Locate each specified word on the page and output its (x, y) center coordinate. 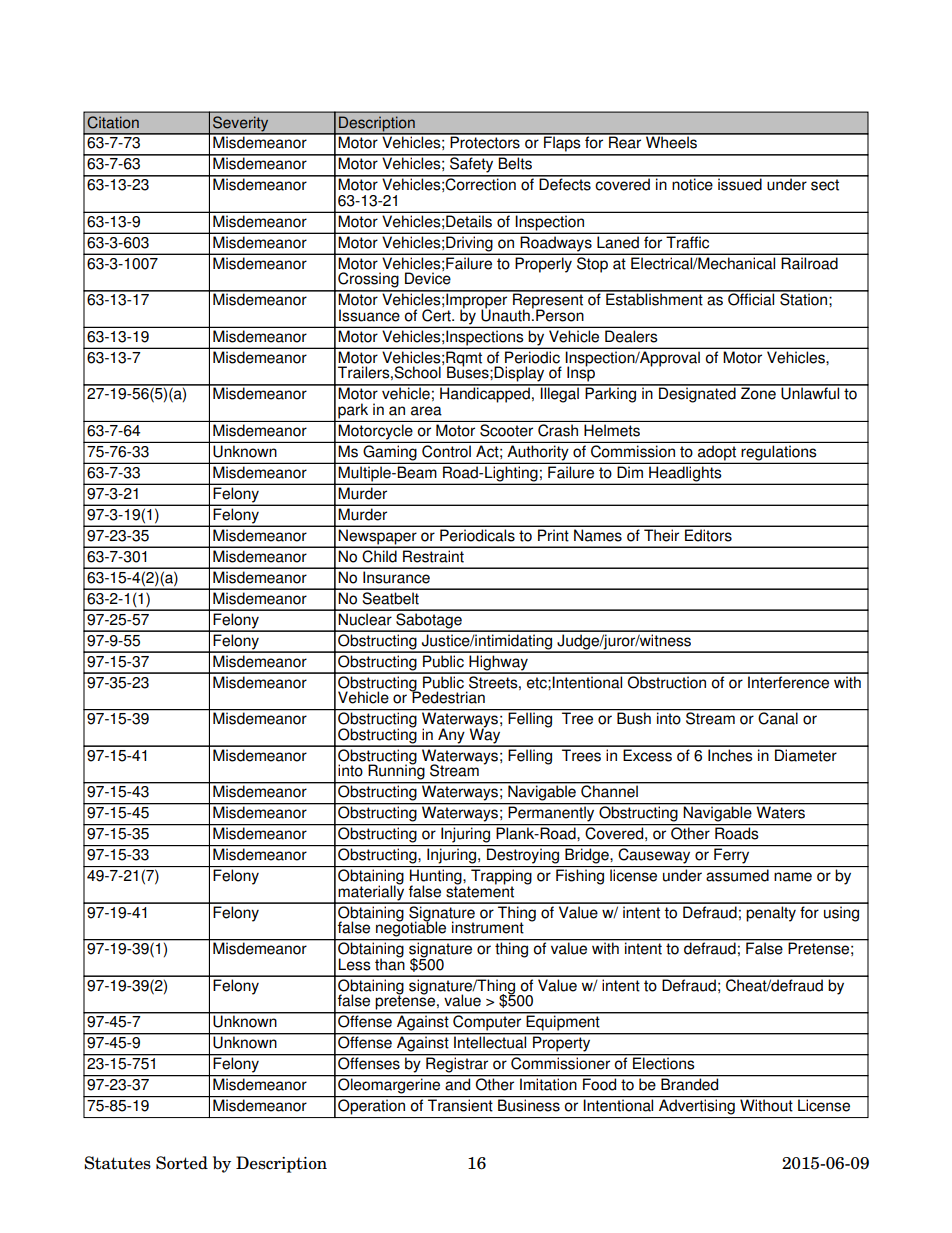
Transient (460, 1104)
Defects (565, 183)
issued (740, 183)
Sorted (182, 1163)
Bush (634, 717)
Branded (690, 1083)
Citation (113, 122)
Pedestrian (447, 696)
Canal (778, 717)
